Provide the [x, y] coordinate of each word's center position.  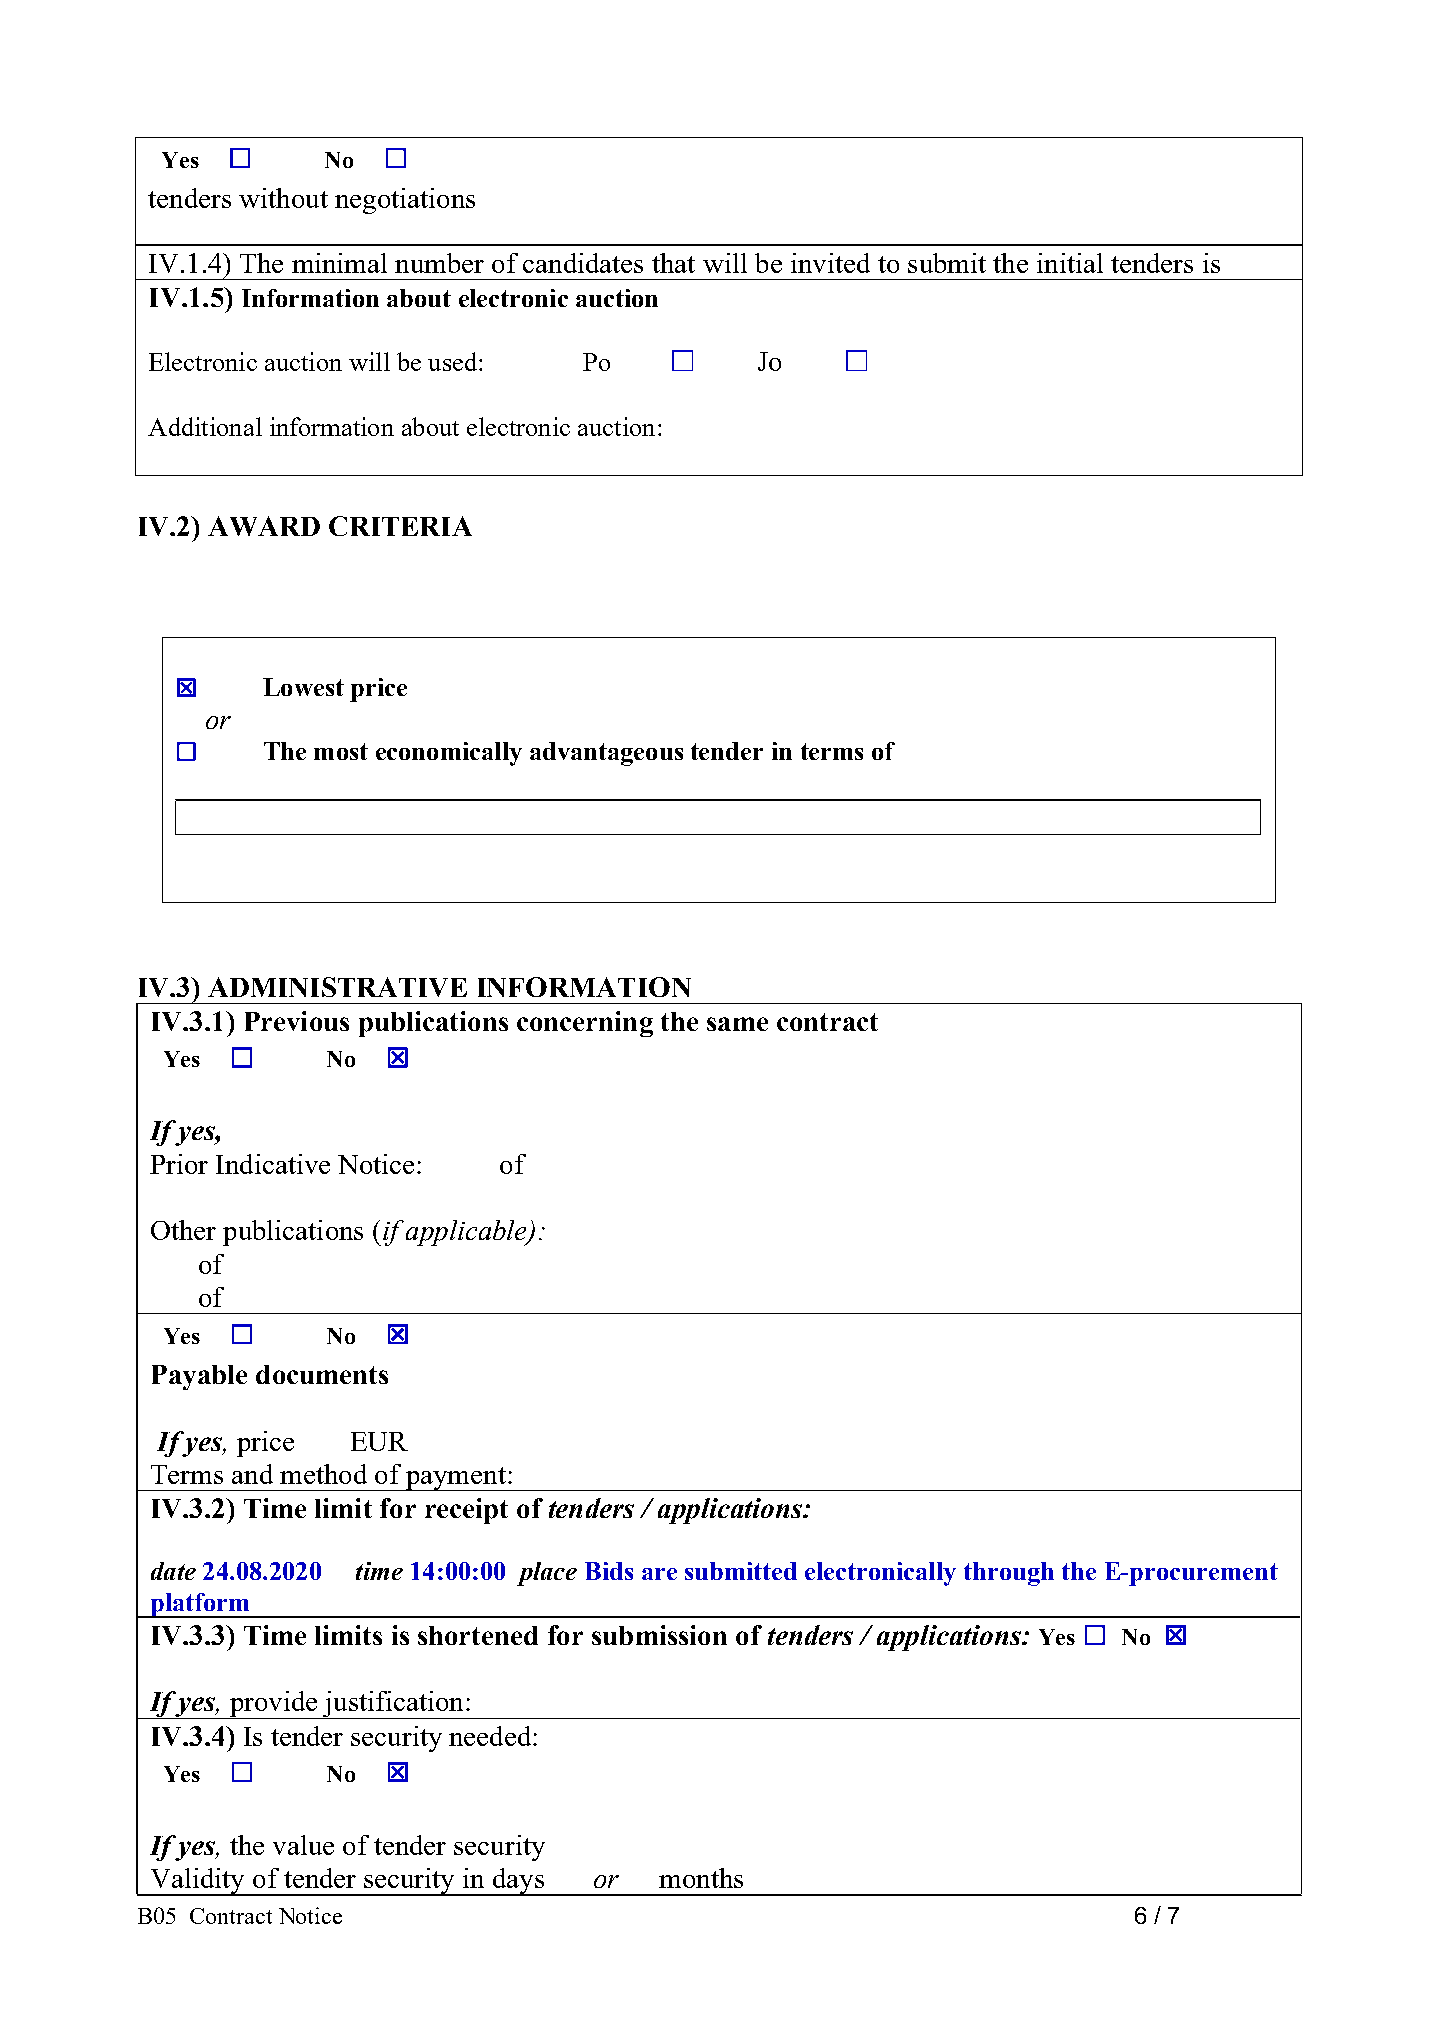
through [1009, 1574]
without [283, 198]
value [303, 1845]
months [701, 1878]
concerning [585, 1024]
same [737, 1024]
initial [1070, 263]
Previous [297, 1021]
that [673, 263]
